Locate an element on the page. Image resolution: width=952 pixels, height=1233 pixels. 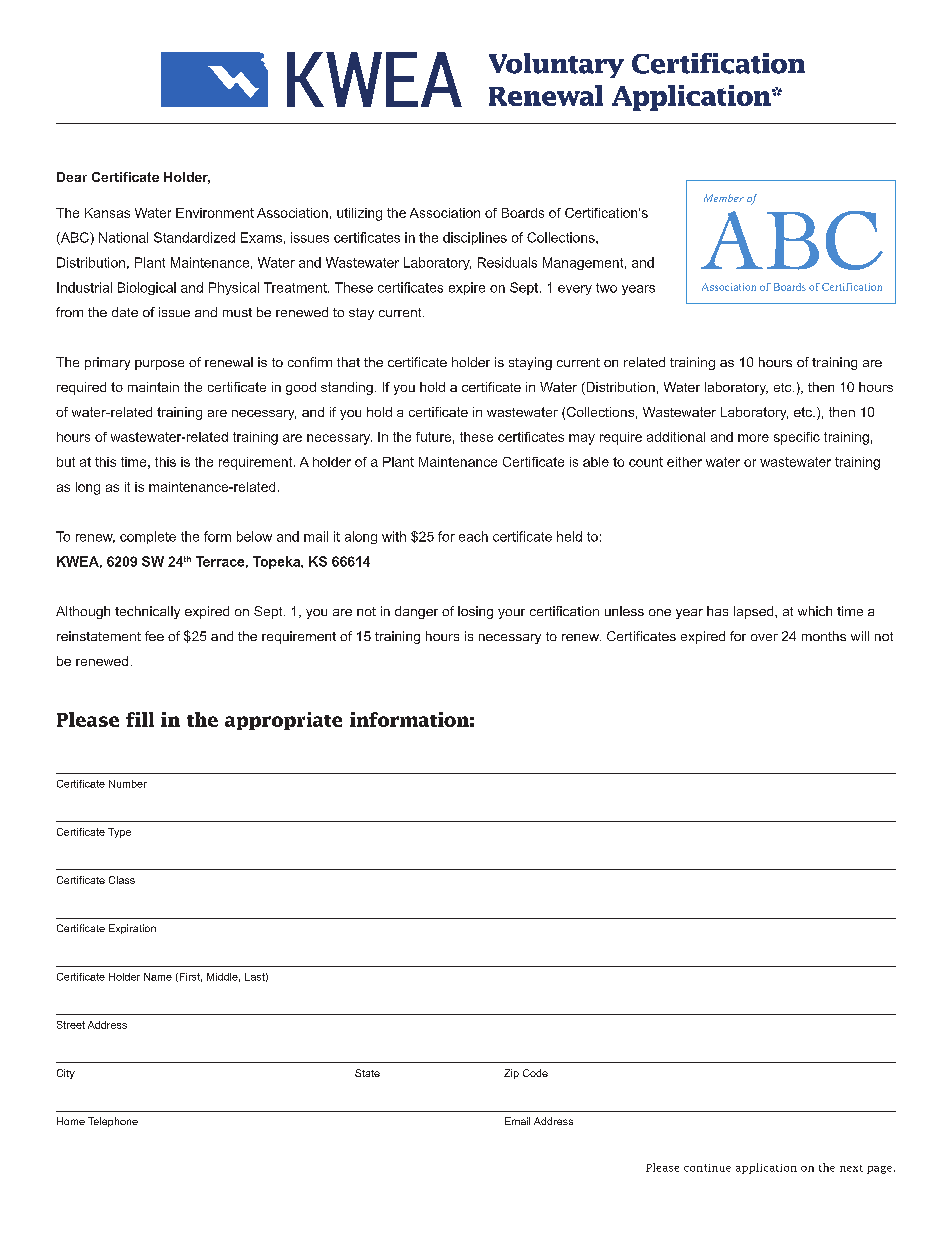
Voluntary is located at coordinates (556, 65).
